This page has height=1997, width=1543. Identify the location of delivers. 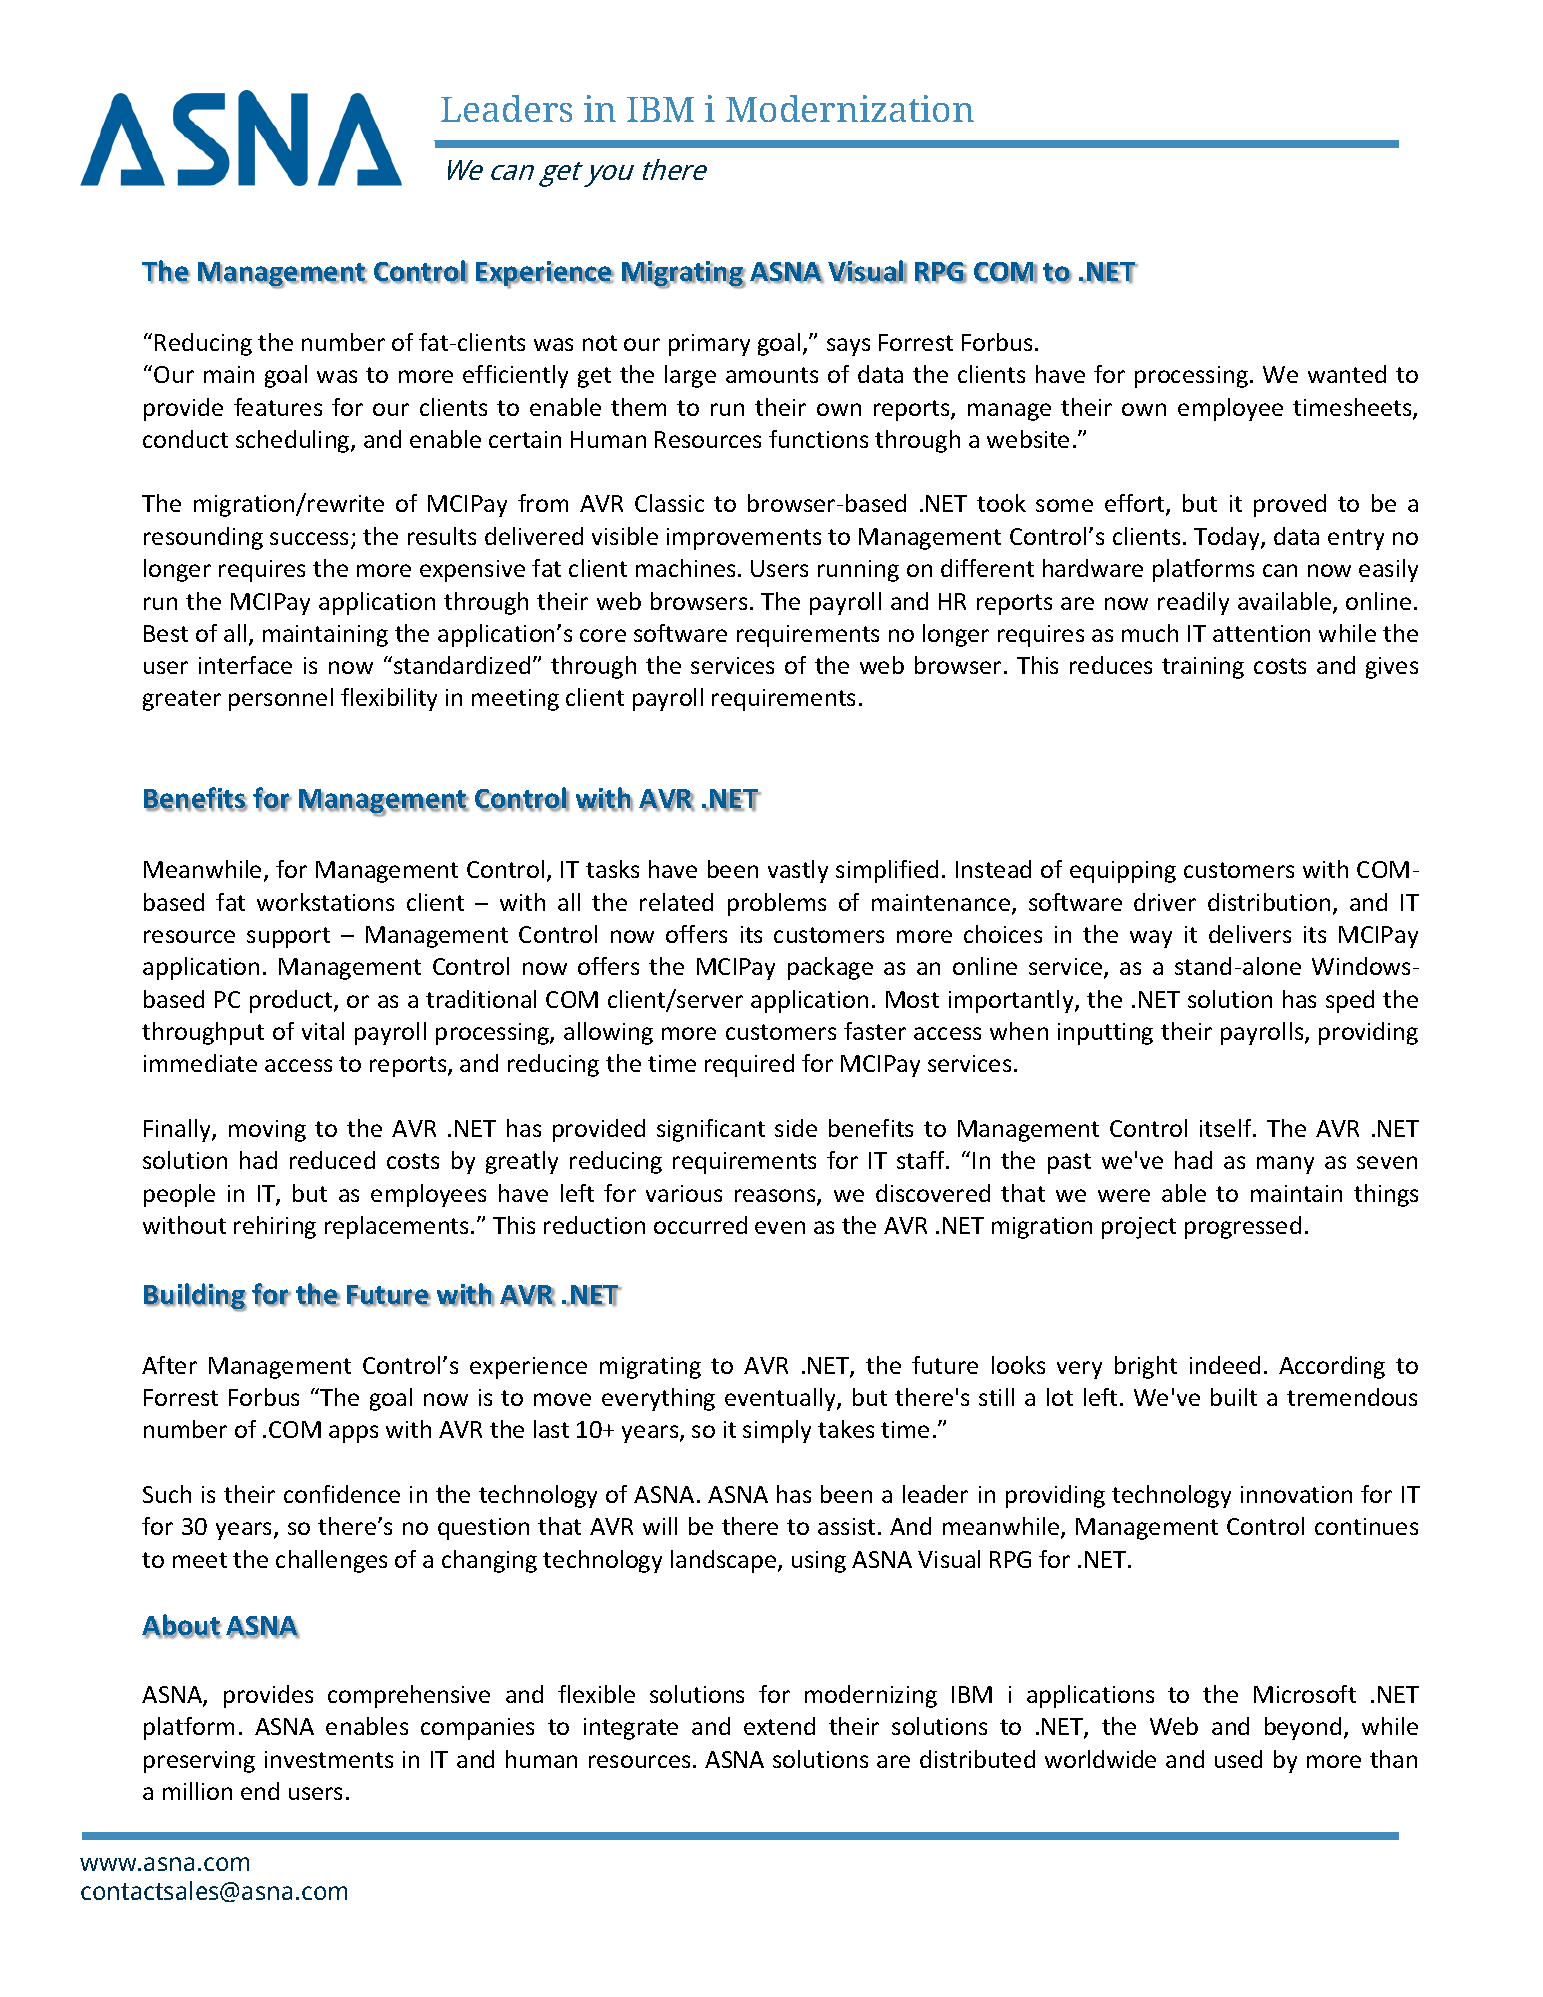
(1250, 934).
